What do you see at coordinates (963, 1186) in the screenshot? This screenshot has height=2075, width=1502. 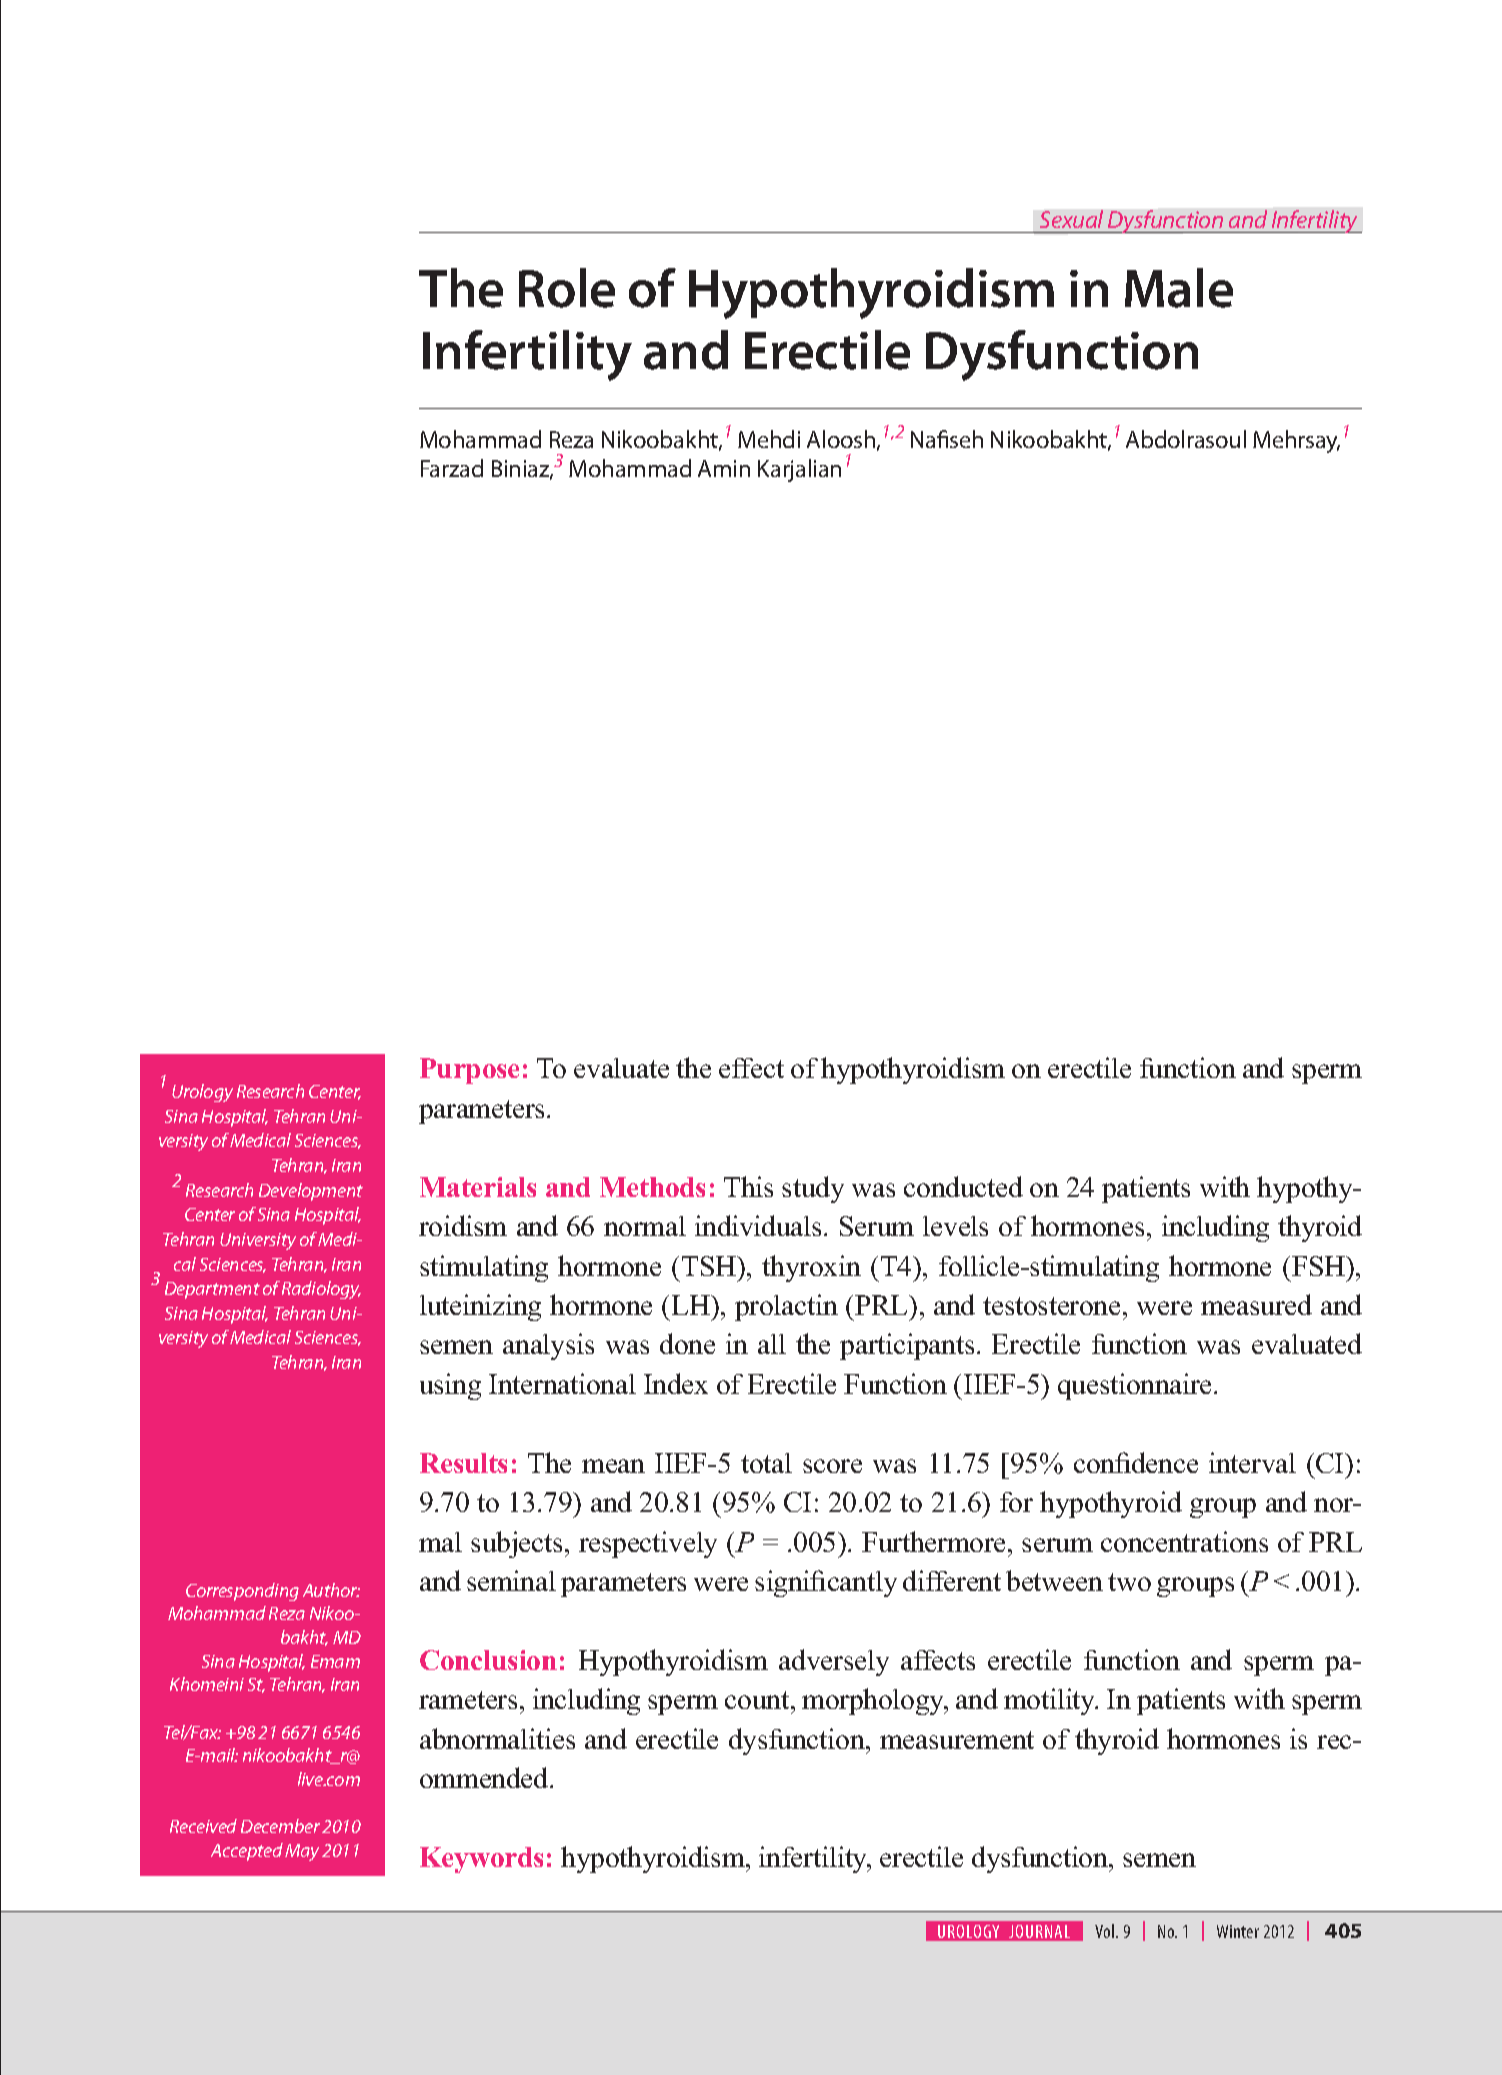 I see `conducted` at bounding box center [963, 1186].
